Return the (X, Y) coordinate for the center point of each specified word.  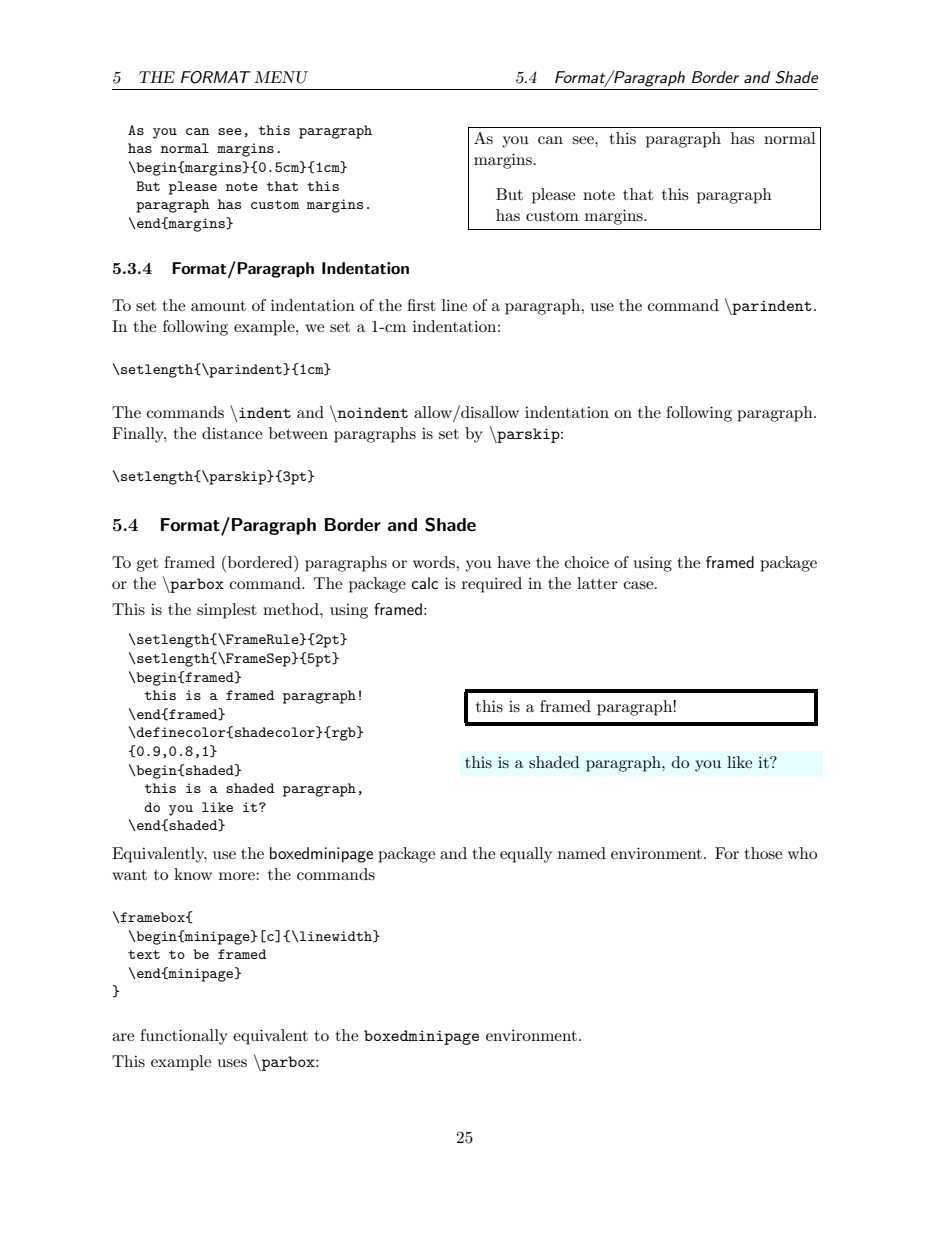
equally (526, 855)
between (298, 433)
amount (218, 306)
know (193, 874)
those (763, 853)
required (492, 585)
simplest (227, 611)
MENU (281, 77)
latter (597, 583)
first (421, 305)
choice (587, 562)
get (147, 565)
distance (232, 433)
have (513, 562)
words (435, 562)
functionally (184, 1037)
